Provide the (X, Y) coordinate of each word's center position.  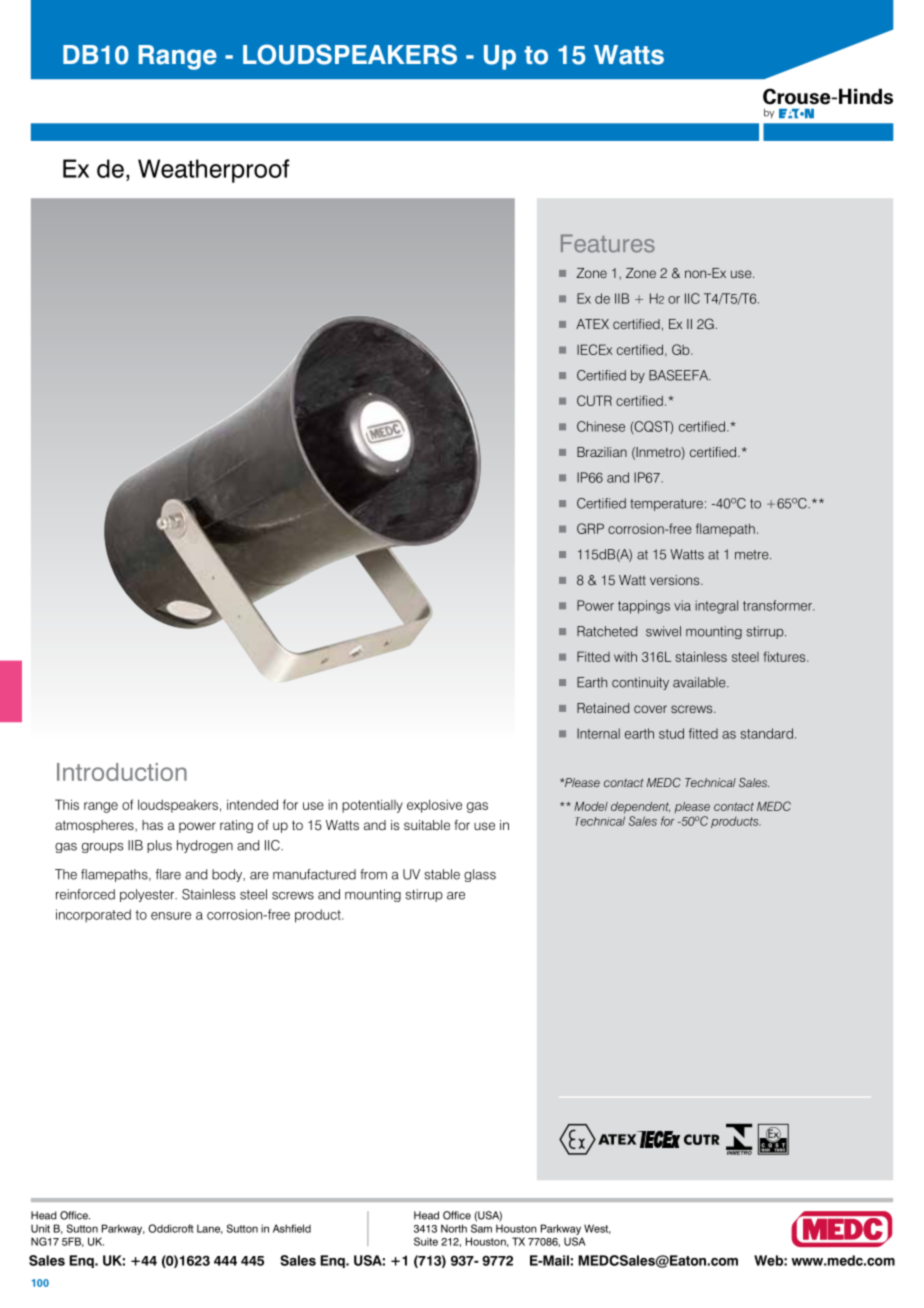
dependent (640, 808)
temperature (666, 505)
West (597, 1229)
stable (442, 874)
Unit (40, 1228)
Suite (426, 1241)
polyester (148, 895)
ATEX (592, 324)
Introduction (122, 772)
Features (608, 243)
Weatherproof (213, 171)
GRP (590, 528)
